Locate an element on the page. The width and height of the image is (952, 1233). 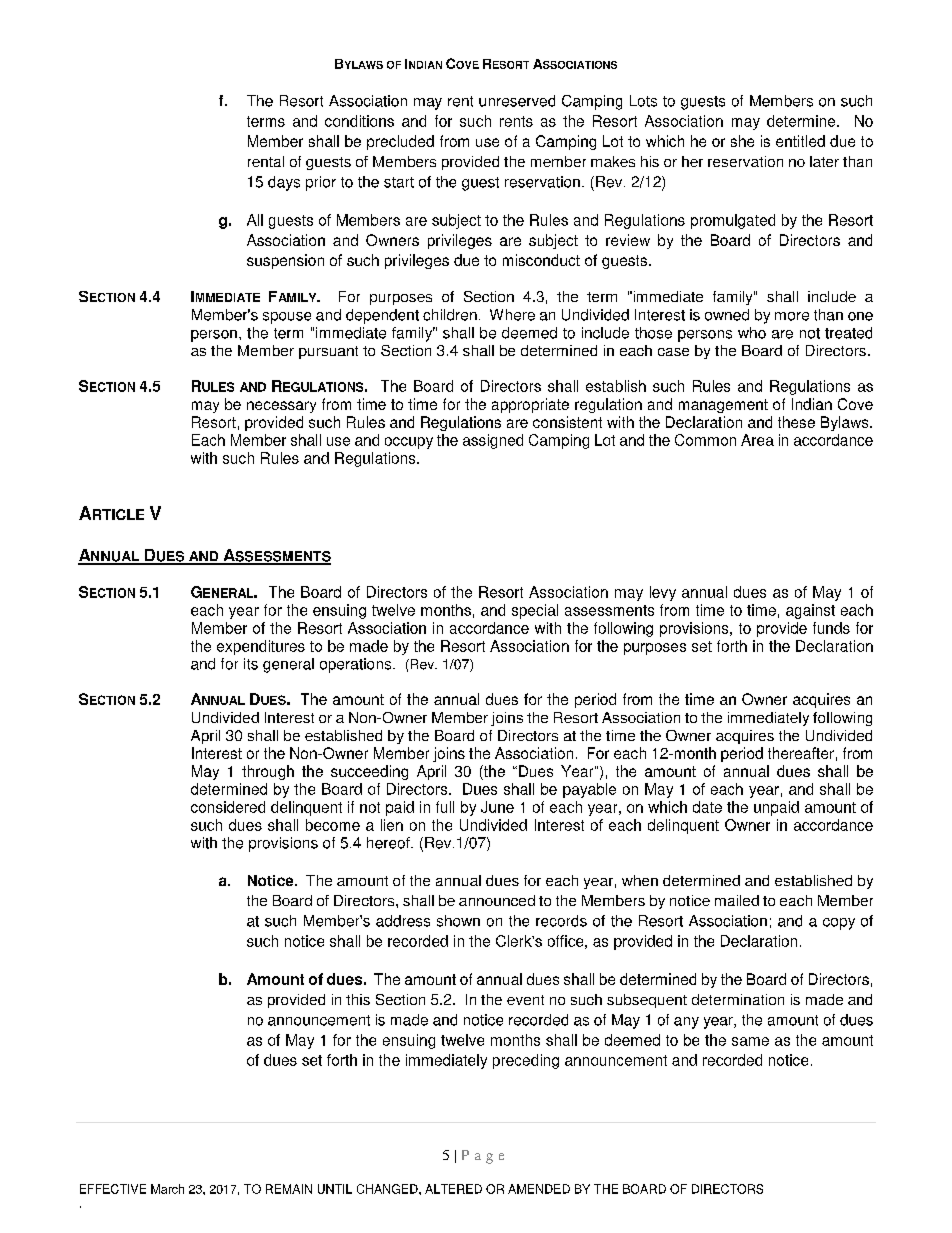
ALTERED is located at coordinates (453, 1189).
